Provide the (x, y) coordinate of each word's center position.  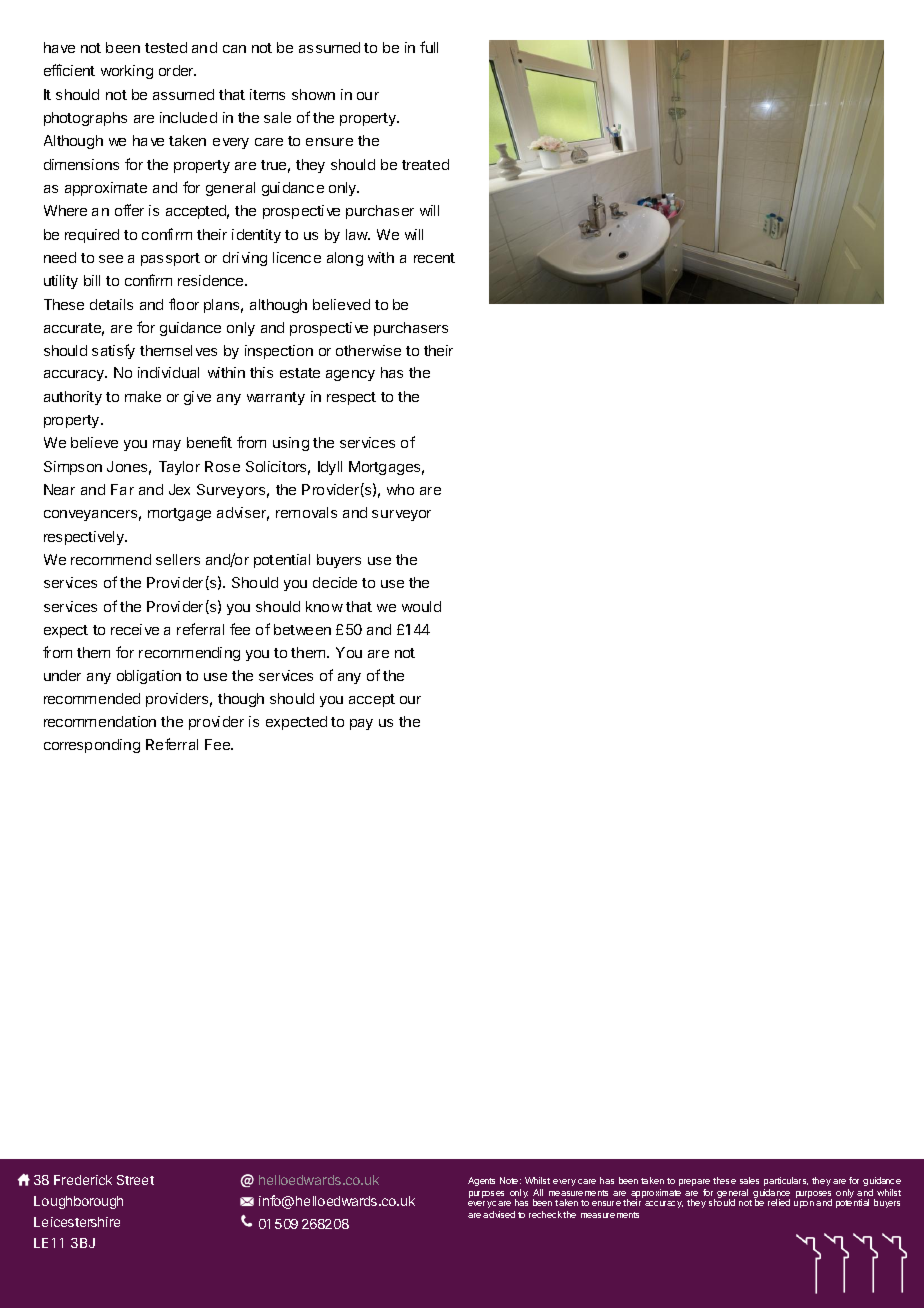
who (400, 489)
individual (168, 372)
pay (361, 724)
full (429, 47)
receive (135, 629)
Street (135, 1180)
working (127, 72)
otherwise (368, 350)
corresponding (92, 746)
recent (434, 258)
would (421, 606)
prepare (694, 1182)
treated (425, 164)
